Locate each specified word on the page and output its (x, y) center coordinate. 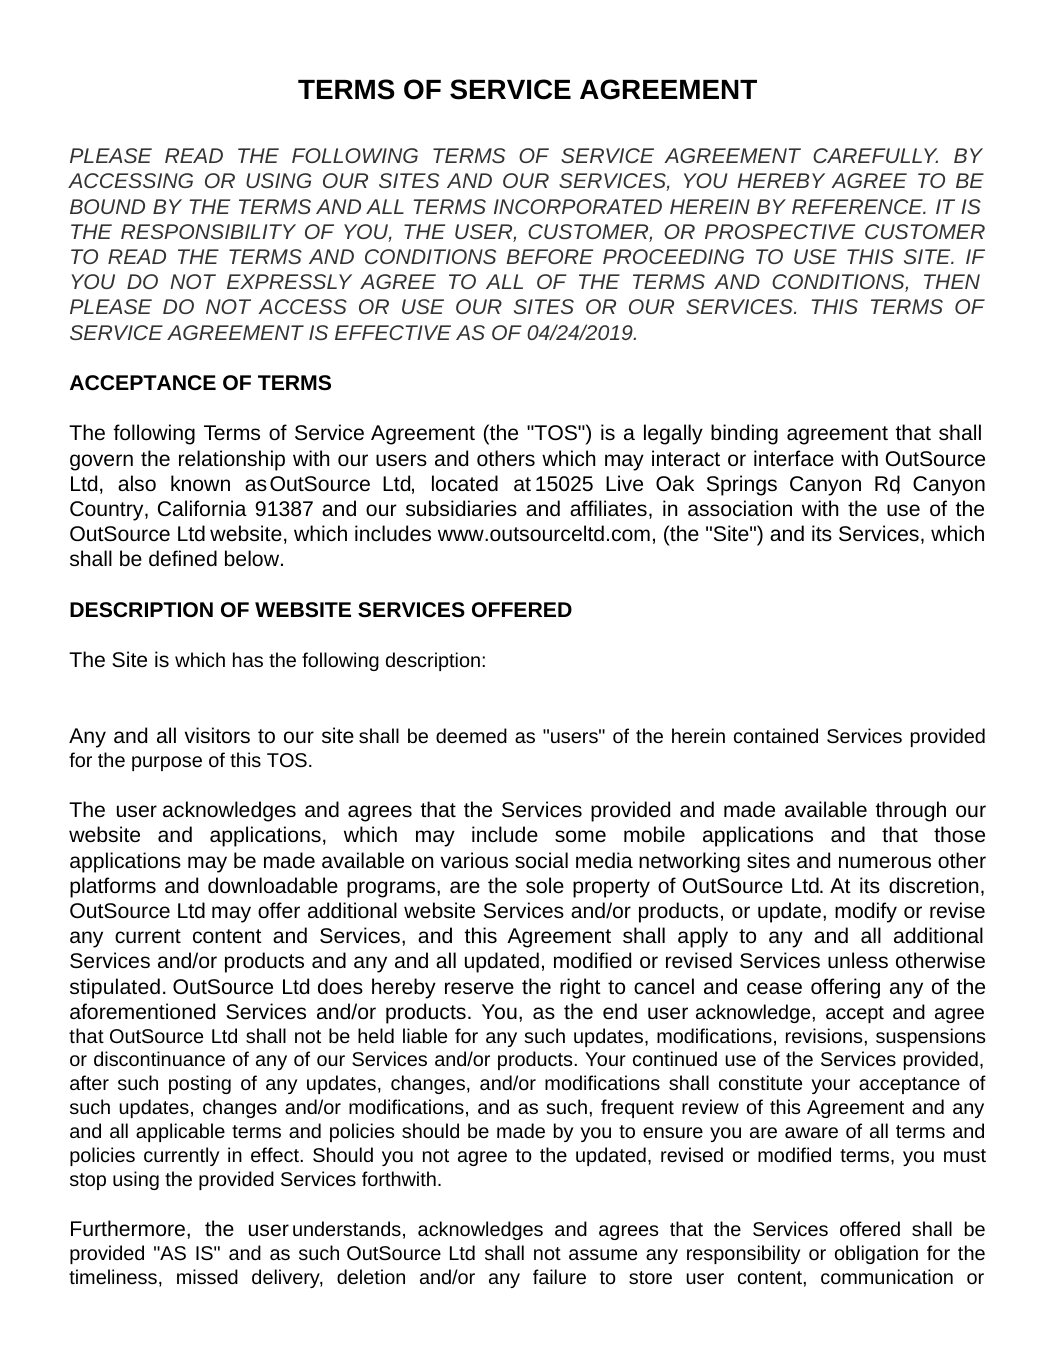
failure (559, 1276)
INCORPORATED (578, 206)
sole (545, 885)
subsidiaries (461, 508)
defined (183, 558)
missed (207, 1276)
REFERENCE (858, 206)
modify (866, 912)
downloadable (273, 885)
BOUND (107, 206)
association (740, 508)
